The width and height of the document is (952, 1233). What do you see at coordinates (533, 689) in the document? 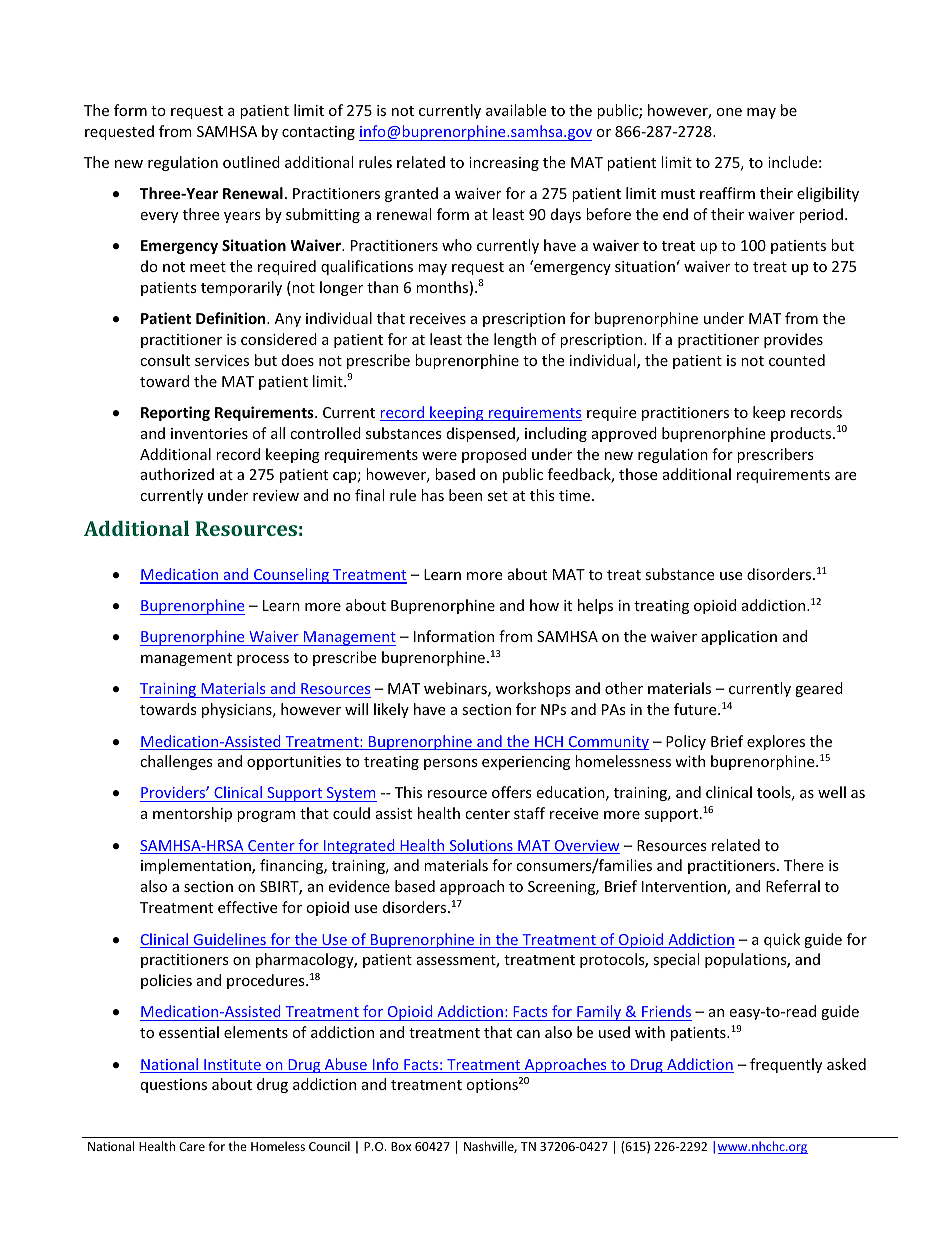
I see `workshops` at bounding box center [533, 689].
